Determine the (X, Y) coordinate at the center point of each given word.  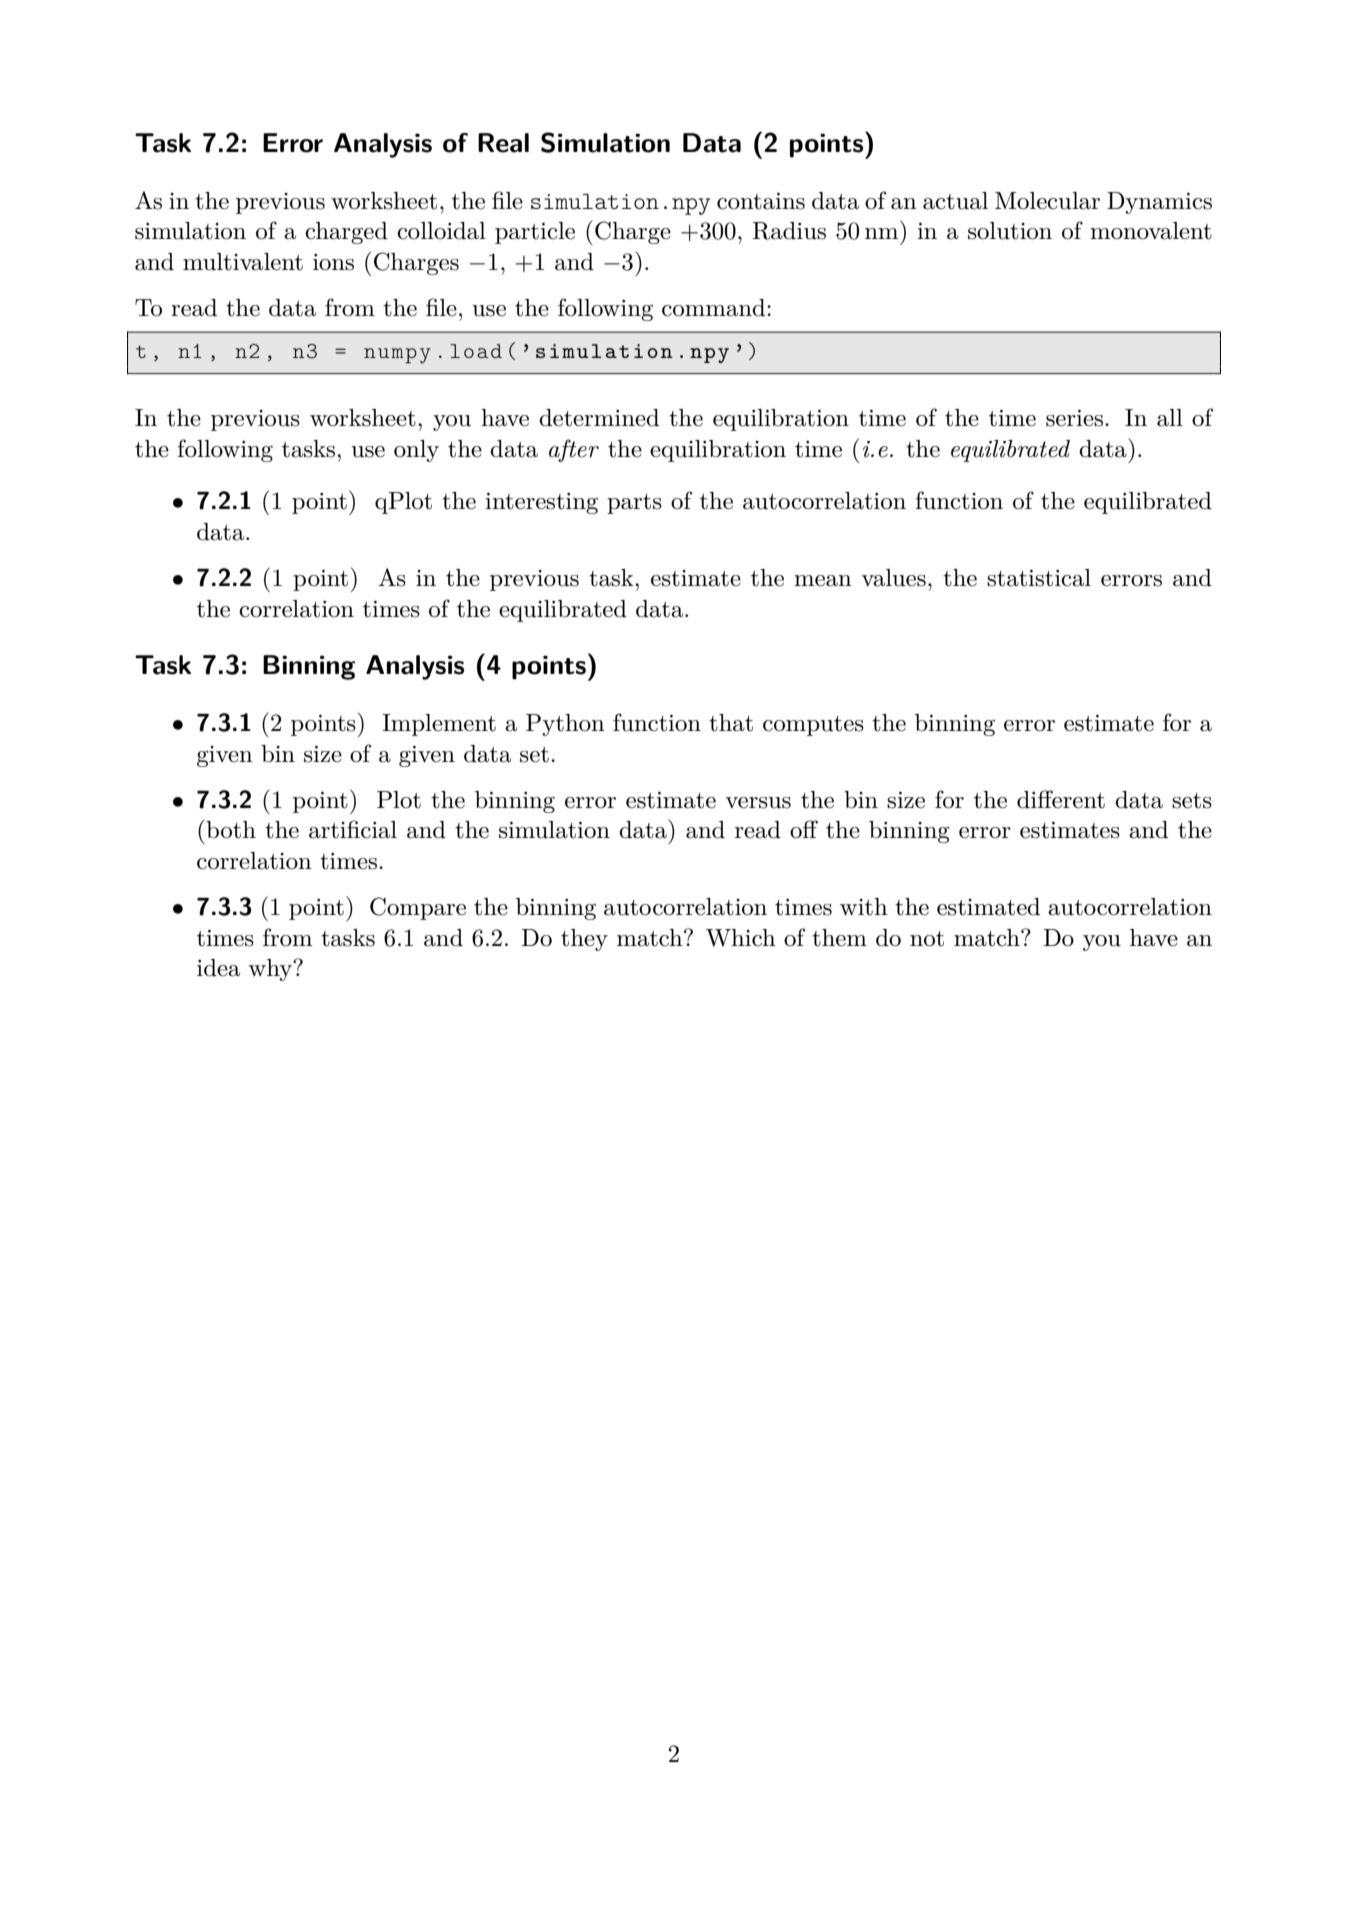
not (927, 939)
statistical (1039, 578)
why (271, 970)
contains (761, 201)
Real (503, 143)
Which (741, 938)
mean (823, 581)
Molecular (1047, 201)
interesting (541, 503)
